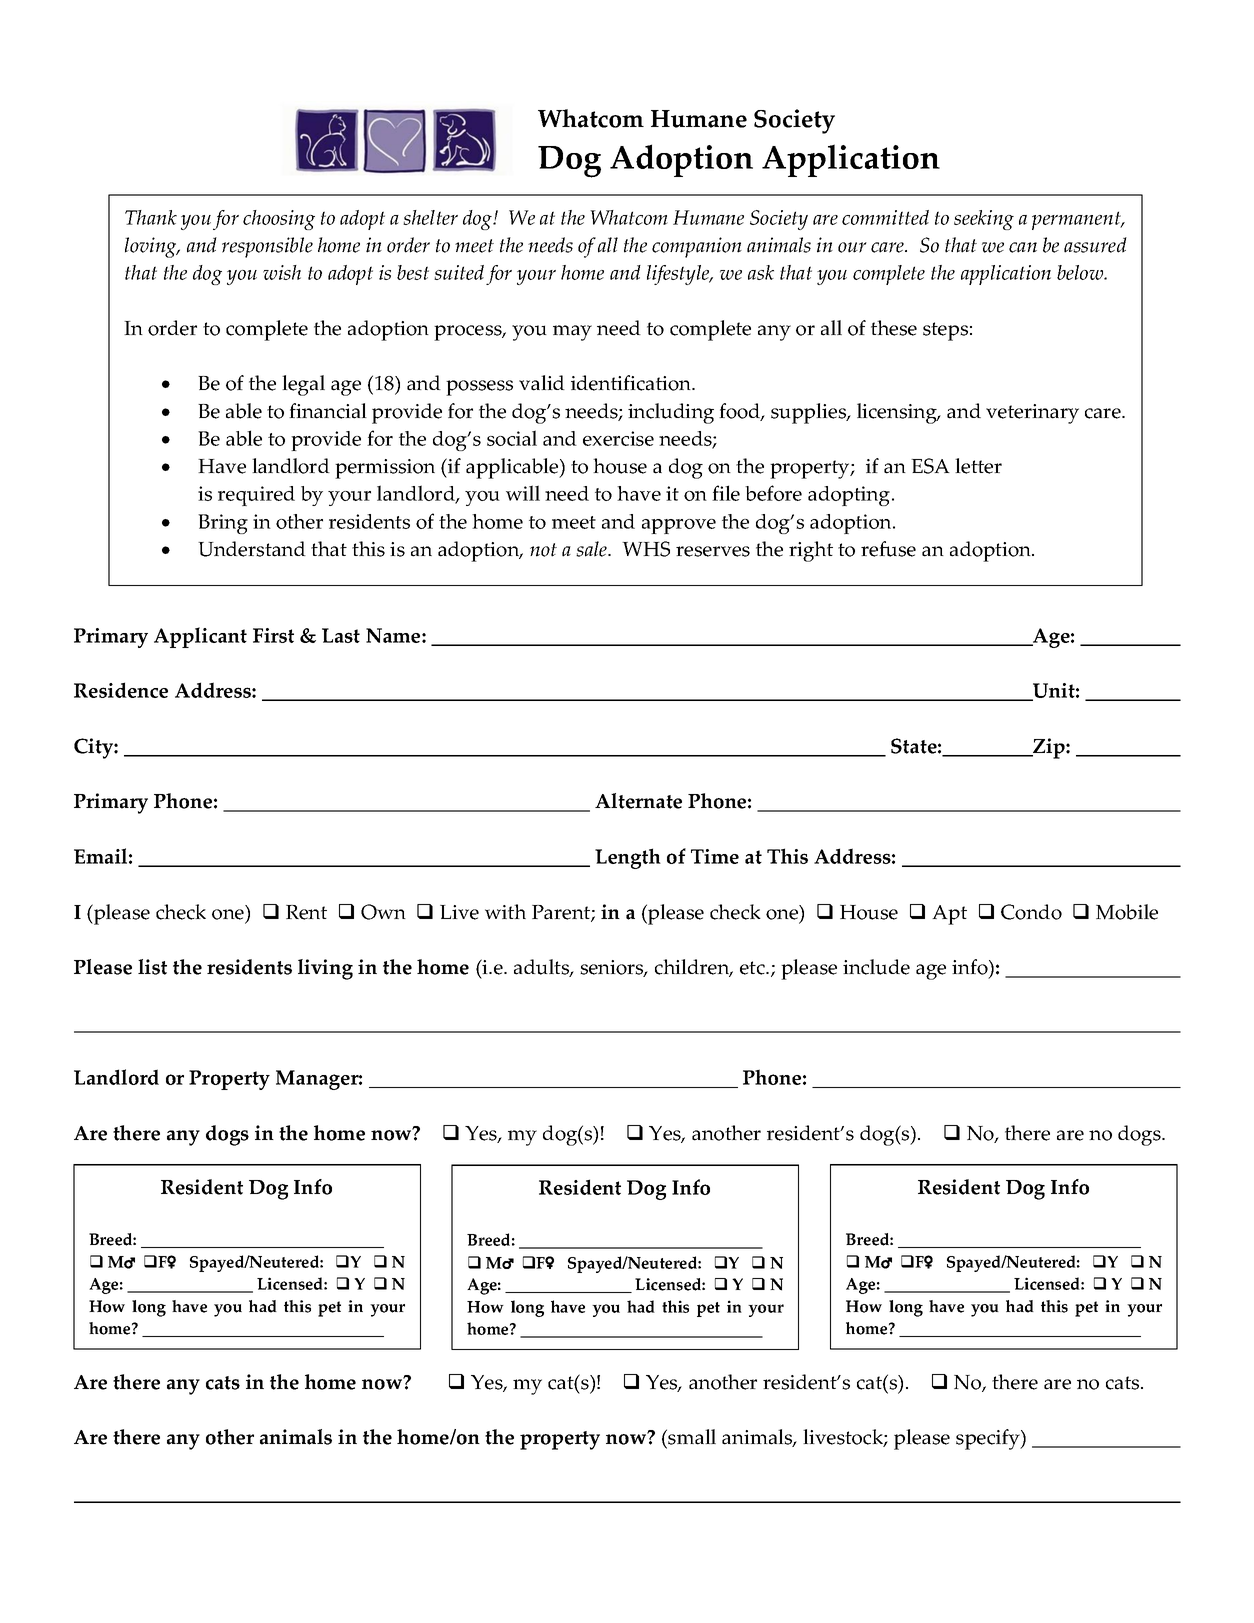 The image size is (1254, 1623). Describe the element at coordinates (152, 967) in the screenshot. I see `list` at that location.
